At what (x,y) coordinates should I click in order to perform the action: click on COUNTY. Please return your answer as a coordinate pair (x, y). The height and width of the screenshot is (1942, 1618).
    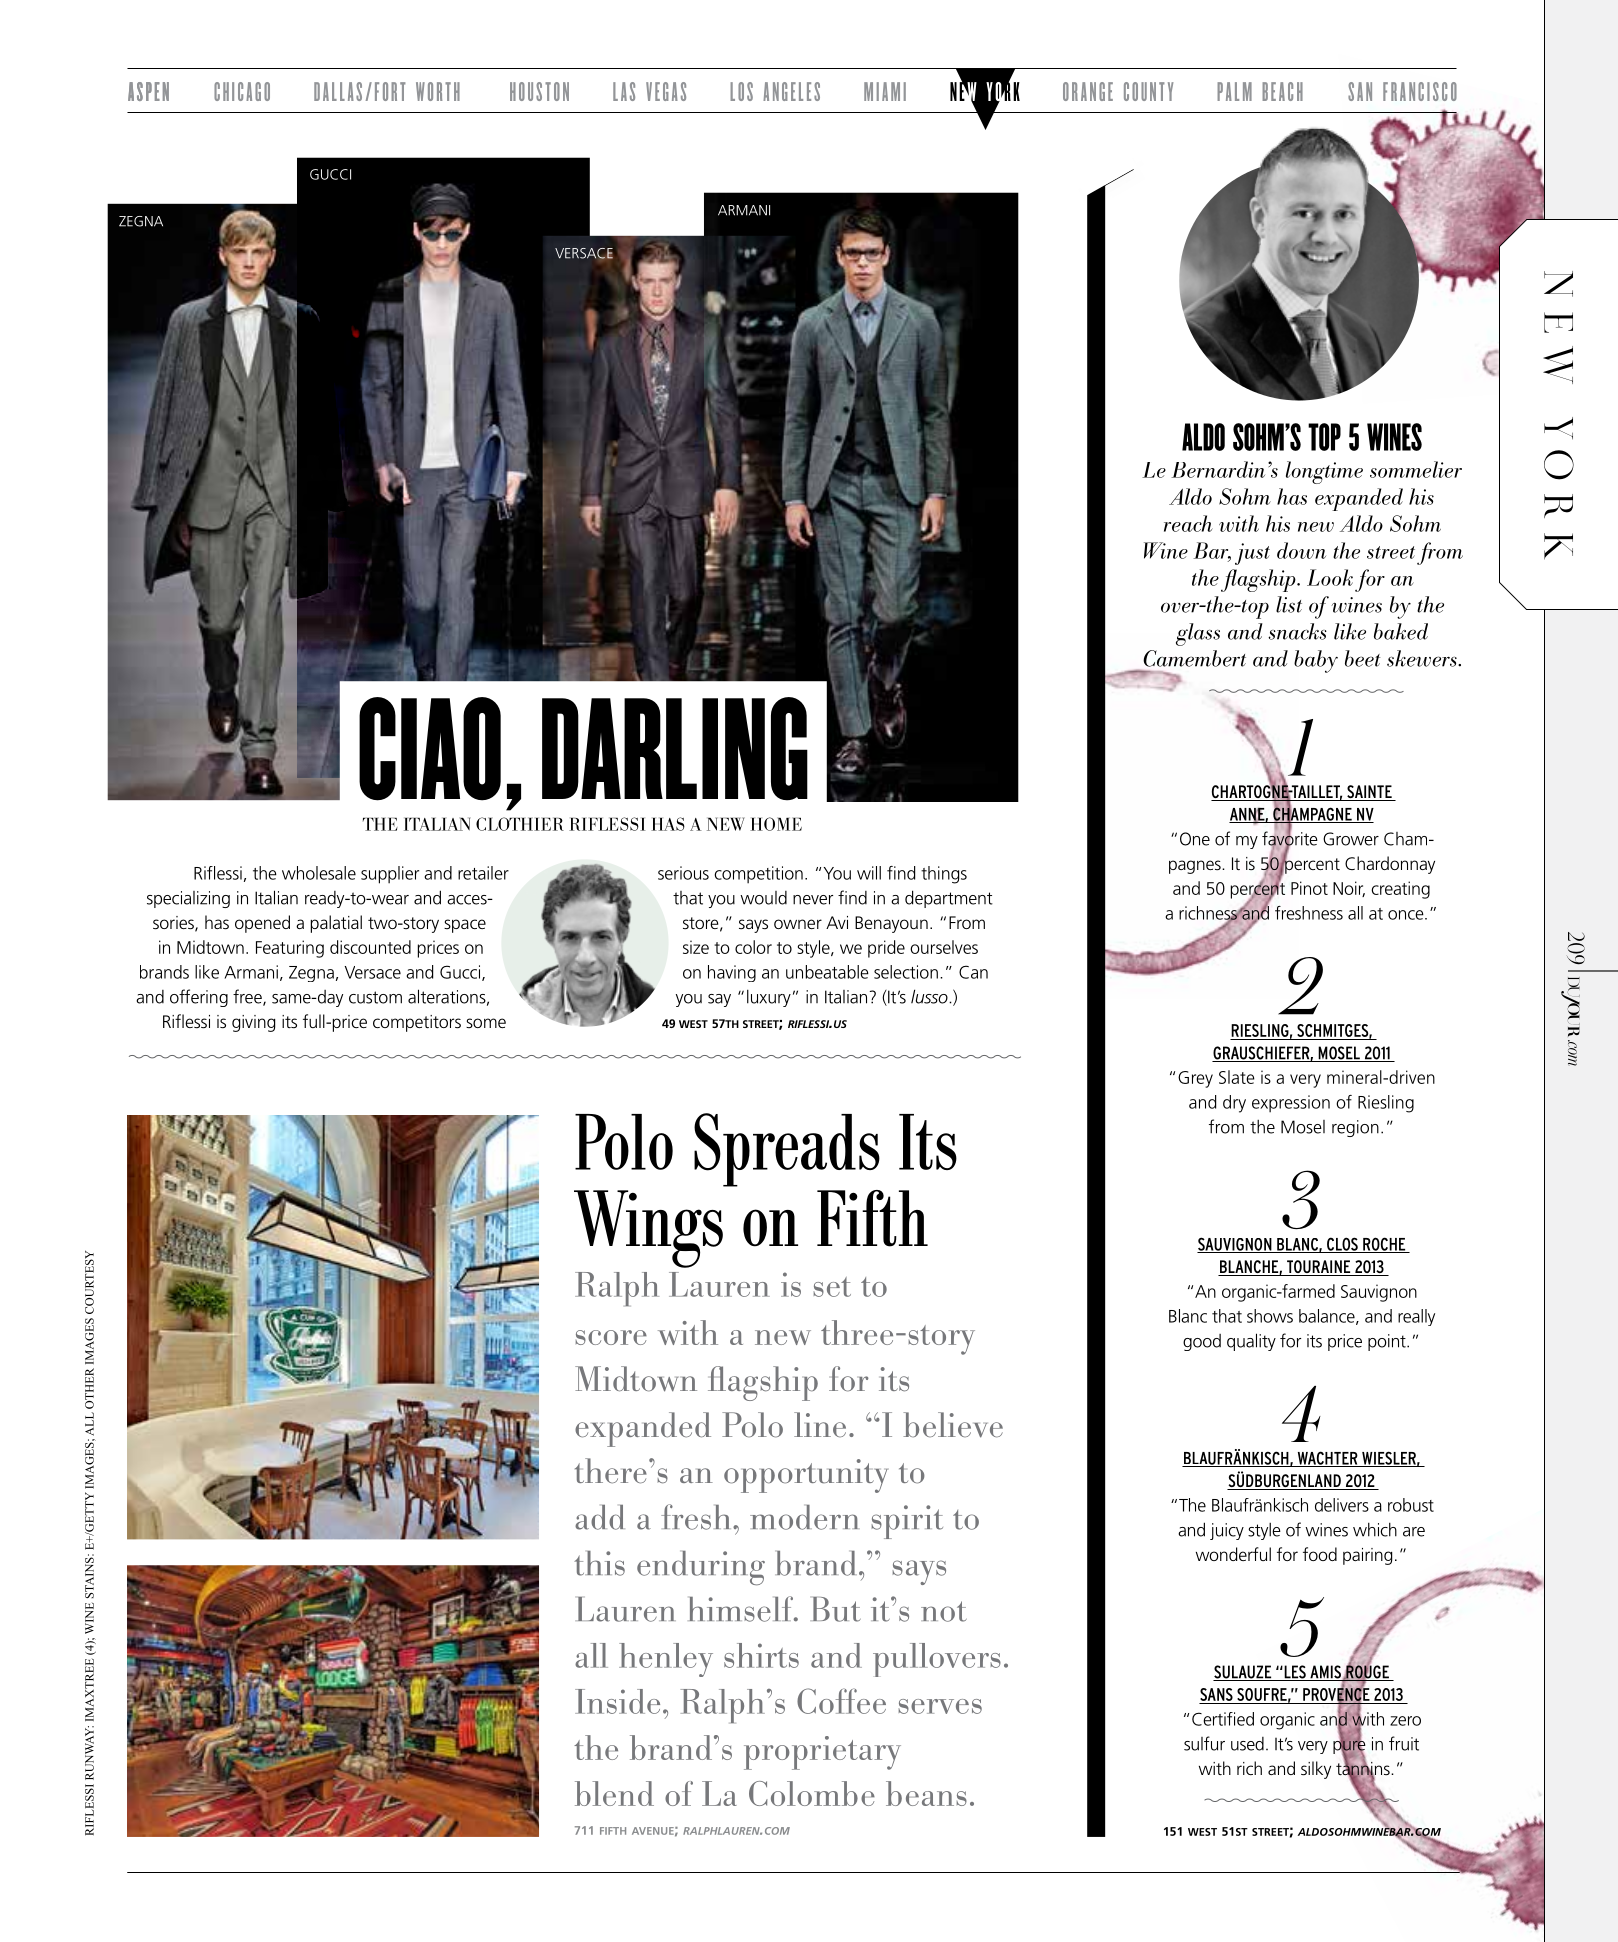
    Looking at the image, I should click on (1148, 91).
